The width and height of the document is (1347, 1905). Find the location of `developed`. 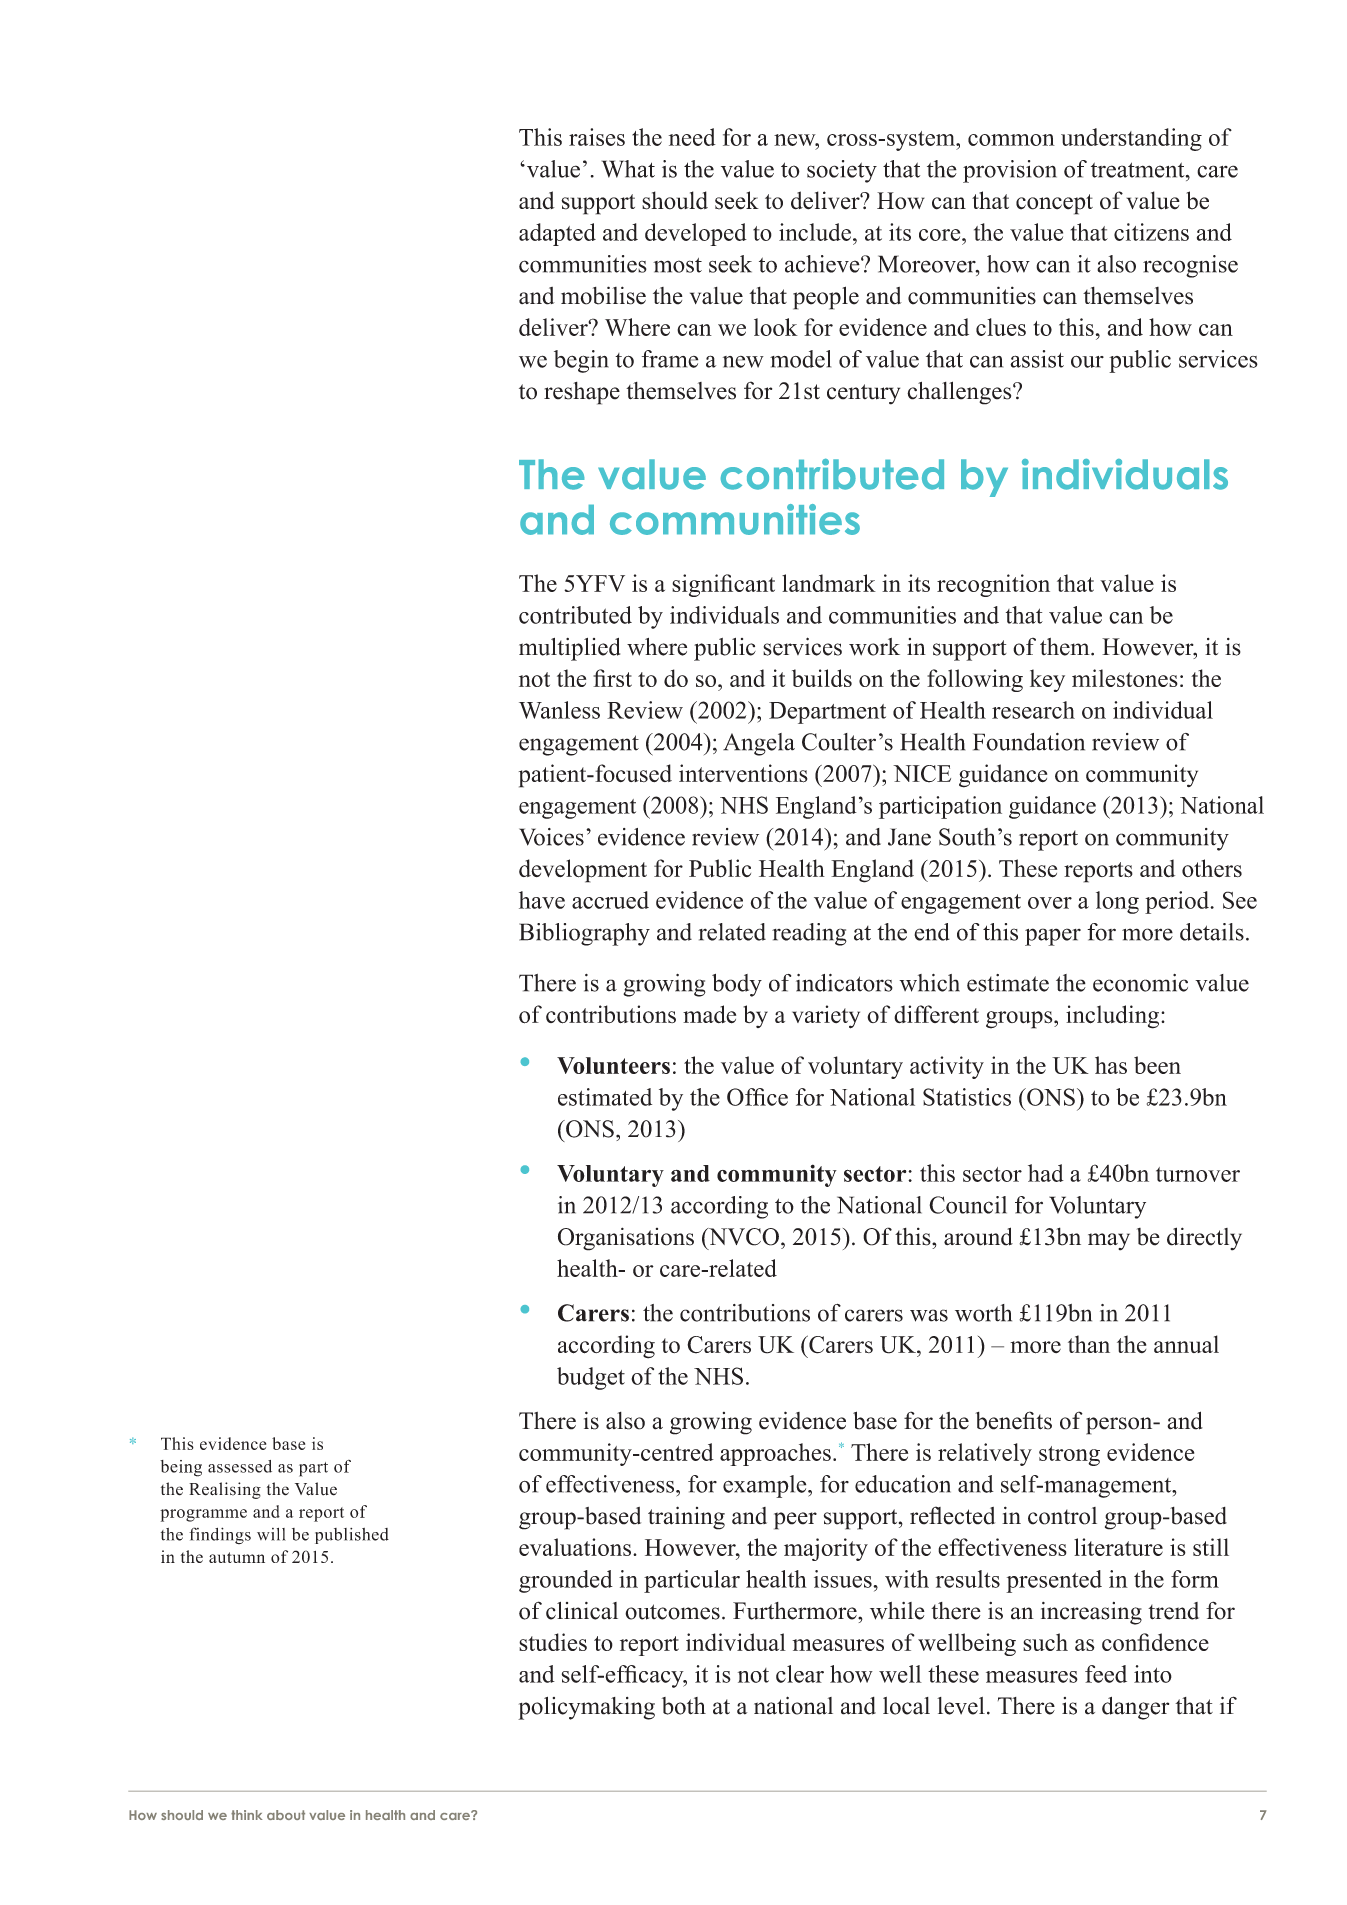

developed is located at coordinates (696, 234).
